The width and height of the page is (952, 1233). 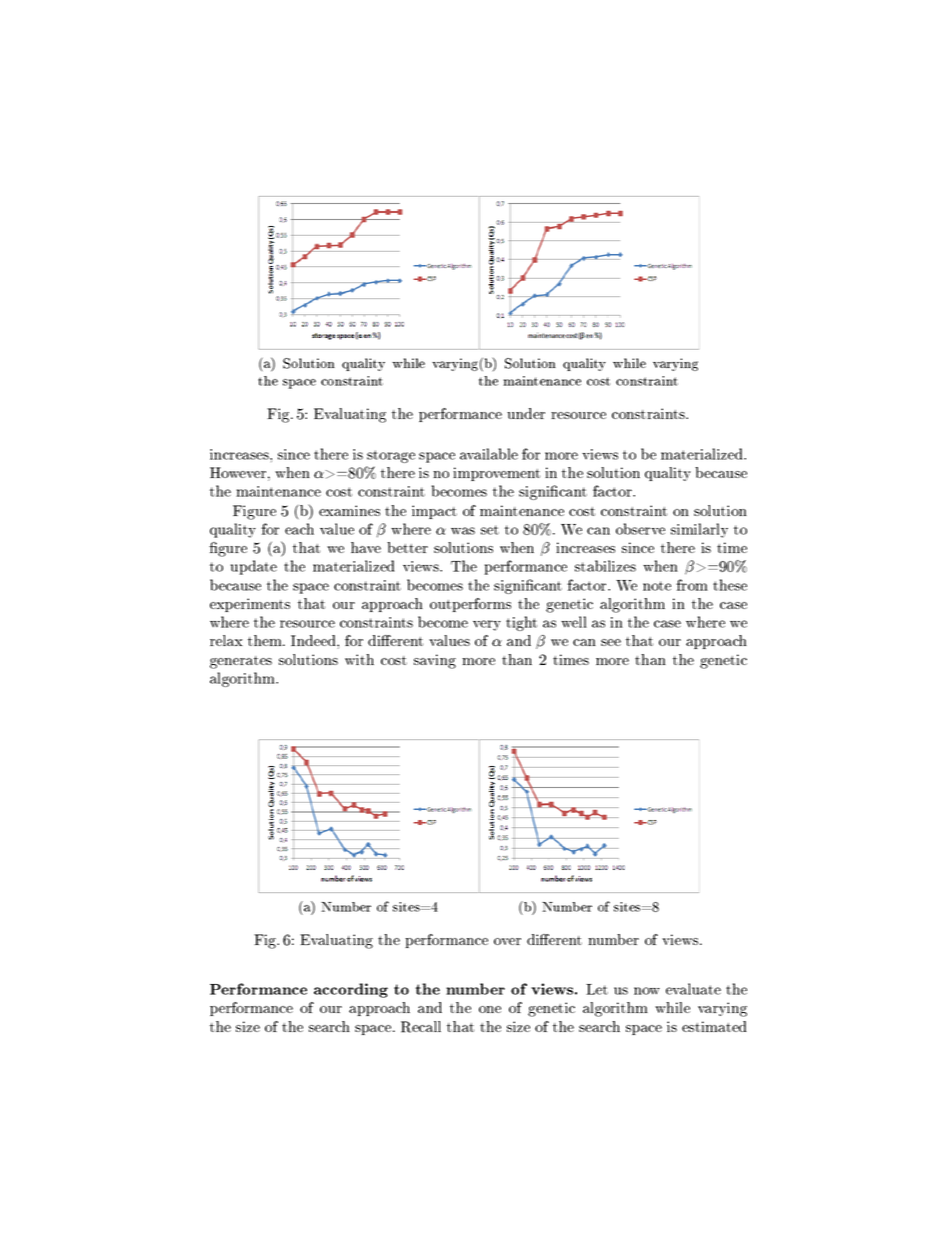 What do you see at coordinates (391, 456) in the page?
I see `storage` at bounding box center [391, 456].
